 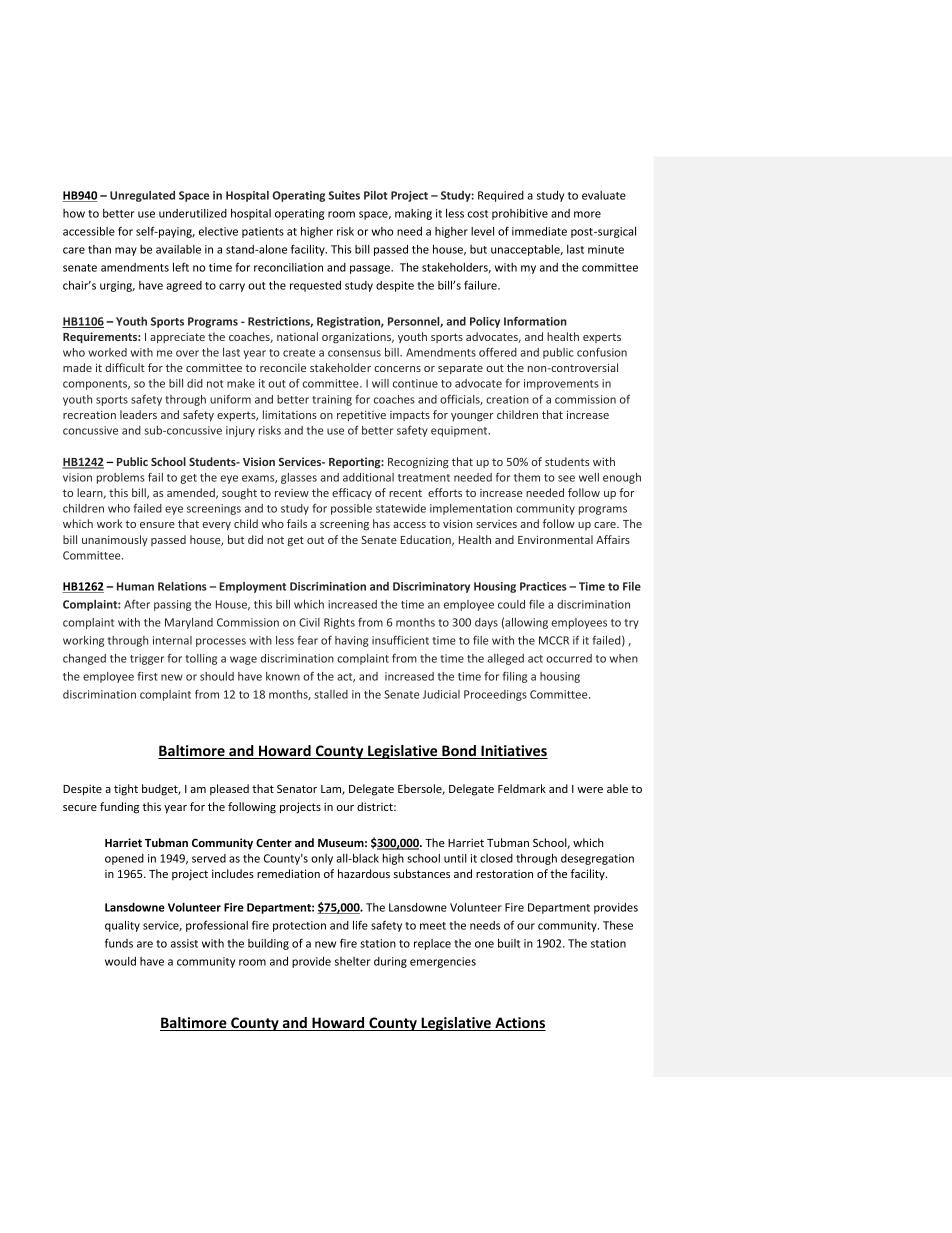 What do you see at coordinates (142, 196) in the document?
I see `Unregulated` at bounding box center [142, 196].
